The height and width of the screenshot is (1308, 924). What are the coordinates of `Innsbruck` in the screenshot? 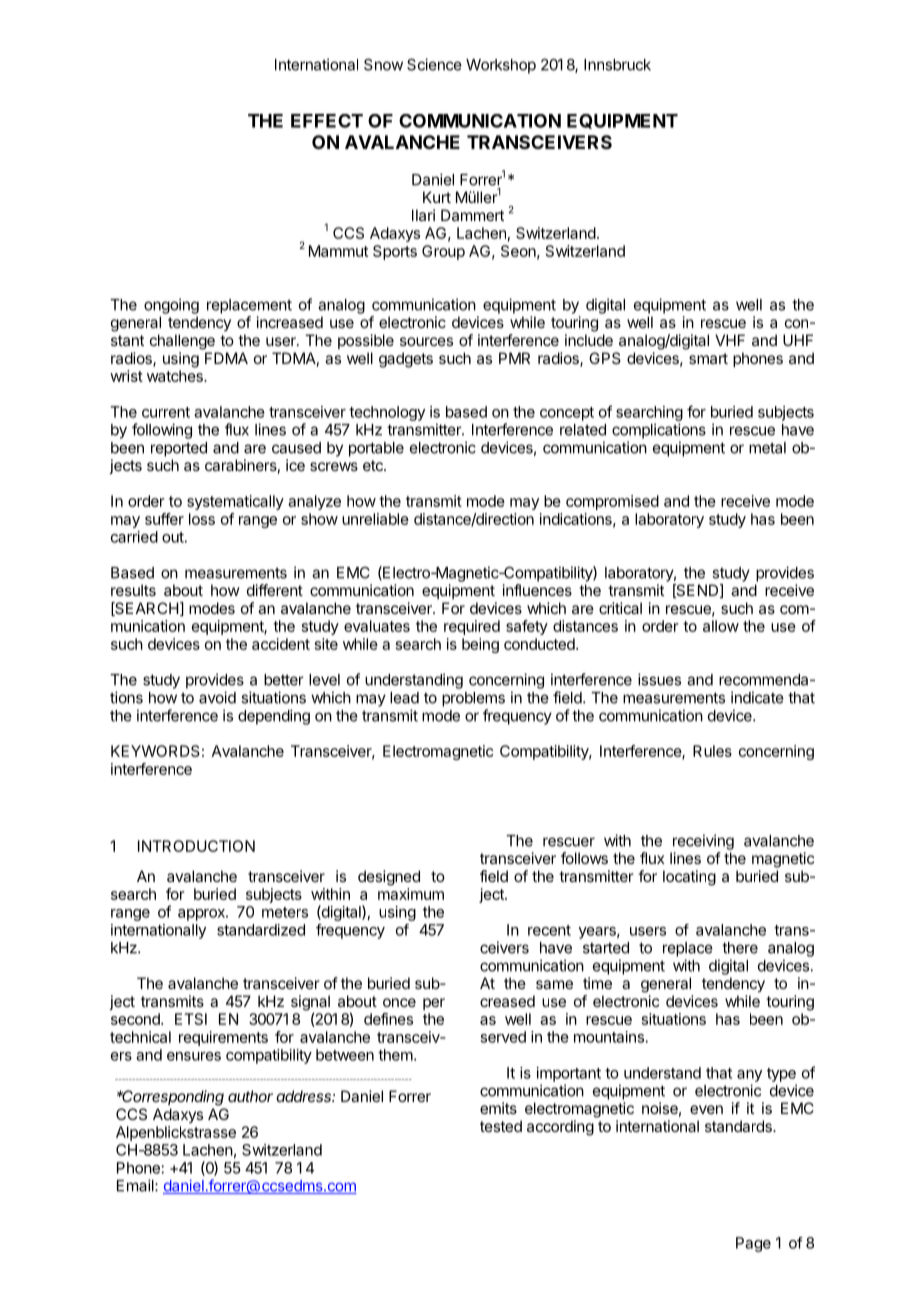 It's located at (617, 65).
